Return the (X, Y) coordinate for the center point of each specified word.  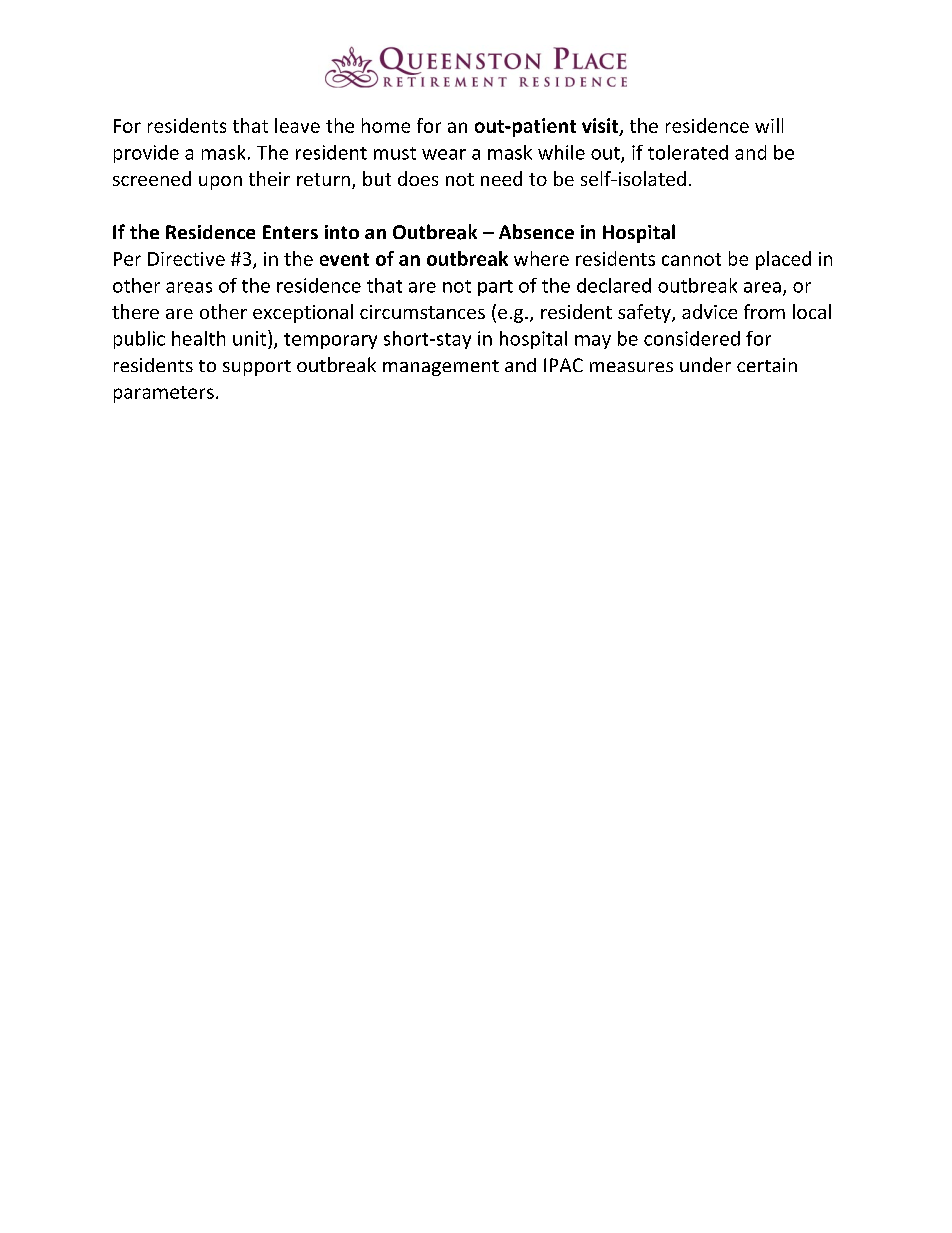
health (198, 338)
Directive (186, 259)
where (541, 258)
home (386, 125)
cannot (691, 259)
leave (297, 125)
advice (709, 311)
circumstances (422, 312)
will (769, 125)
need (501, 178)
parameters (164, 394)
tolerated (688, 152)
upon (220, 183)
